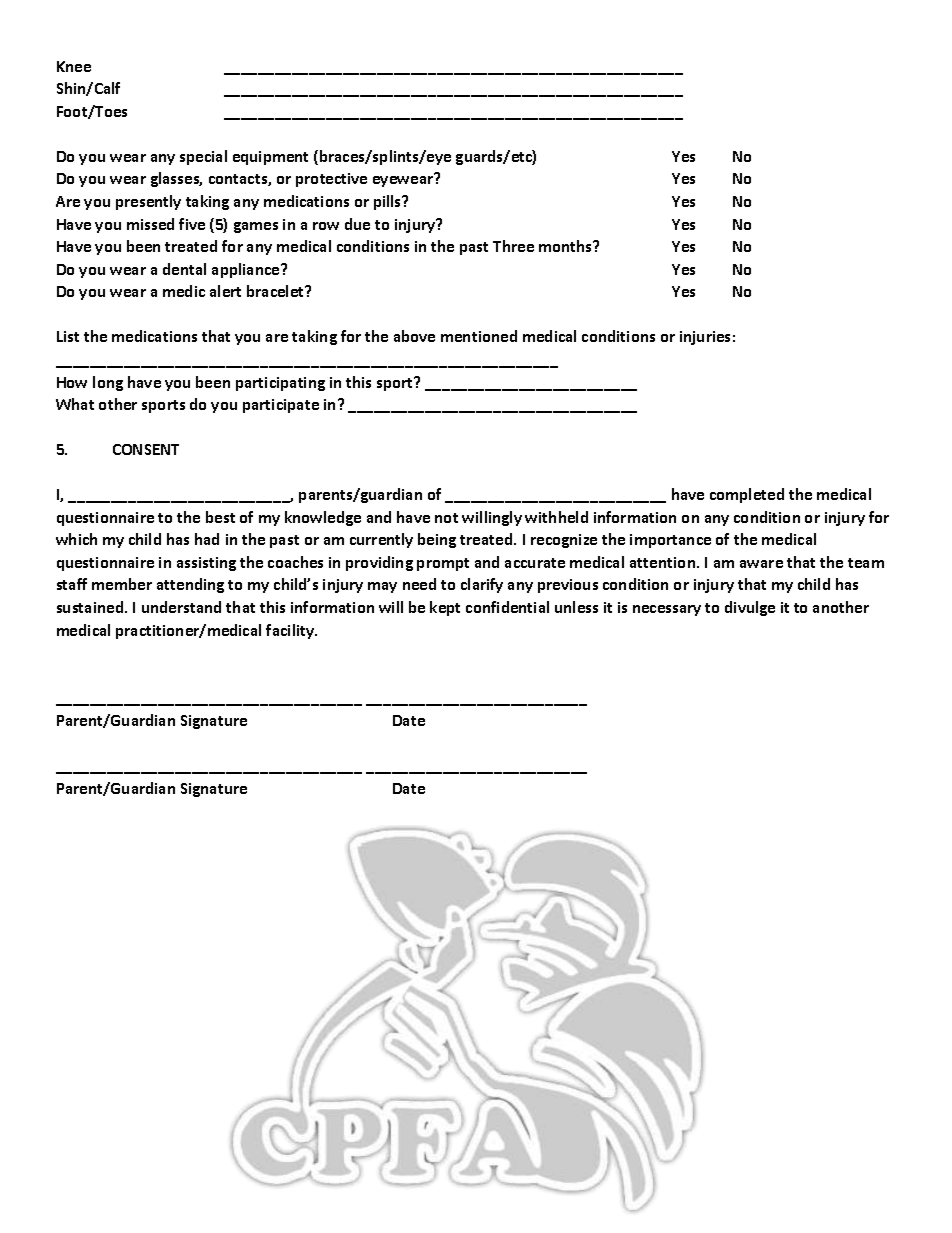  What do you see at coordinates (184, 269) in the screenshot?
I see `dental` at bounding box center [184, 269].
